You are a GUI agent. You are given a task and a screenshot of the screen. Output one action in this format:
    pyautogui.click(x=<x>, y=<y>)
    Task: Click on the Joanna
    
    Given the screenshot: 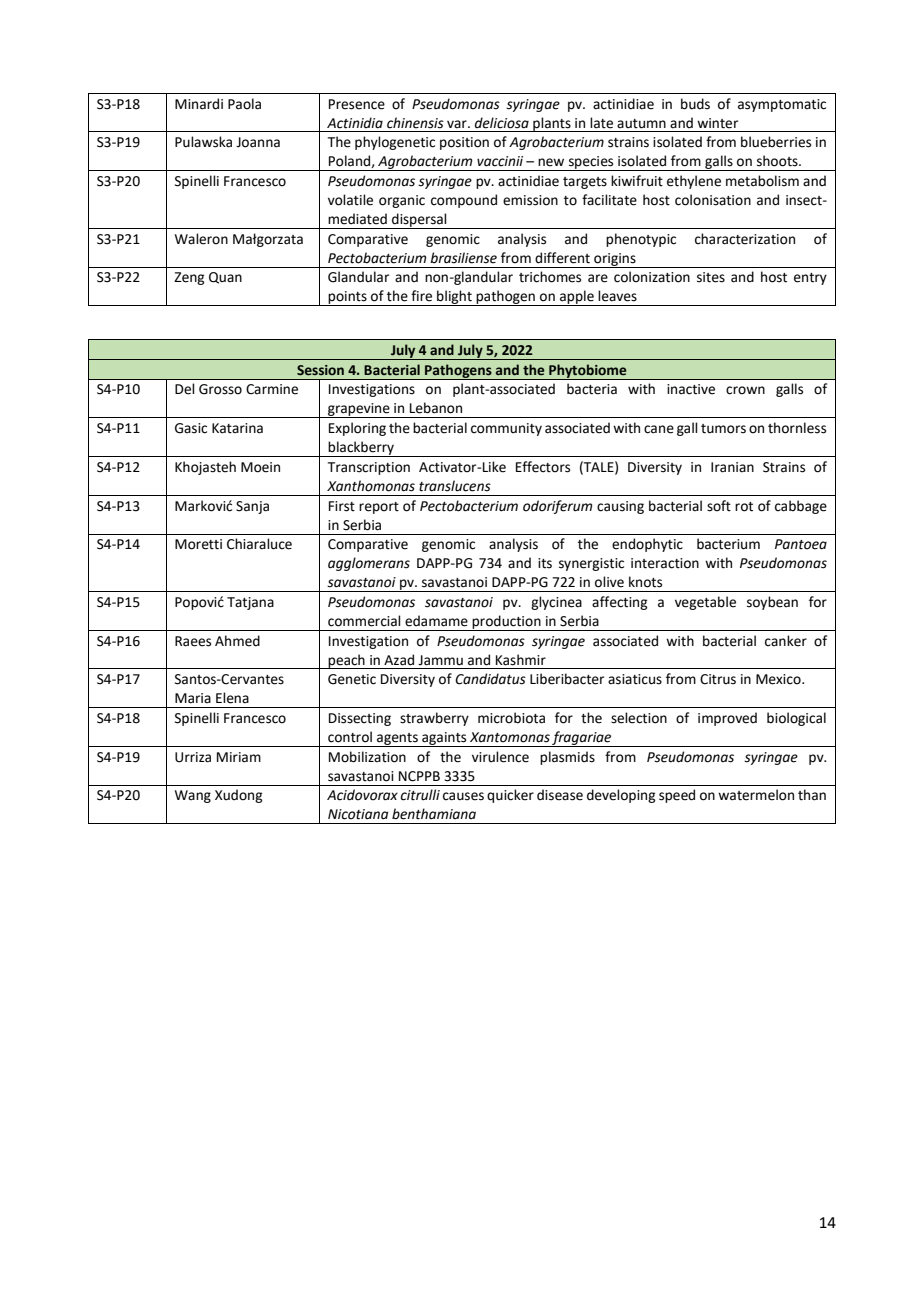 What is the action you would take?
    pyautogui.click(x=258, y=142)
